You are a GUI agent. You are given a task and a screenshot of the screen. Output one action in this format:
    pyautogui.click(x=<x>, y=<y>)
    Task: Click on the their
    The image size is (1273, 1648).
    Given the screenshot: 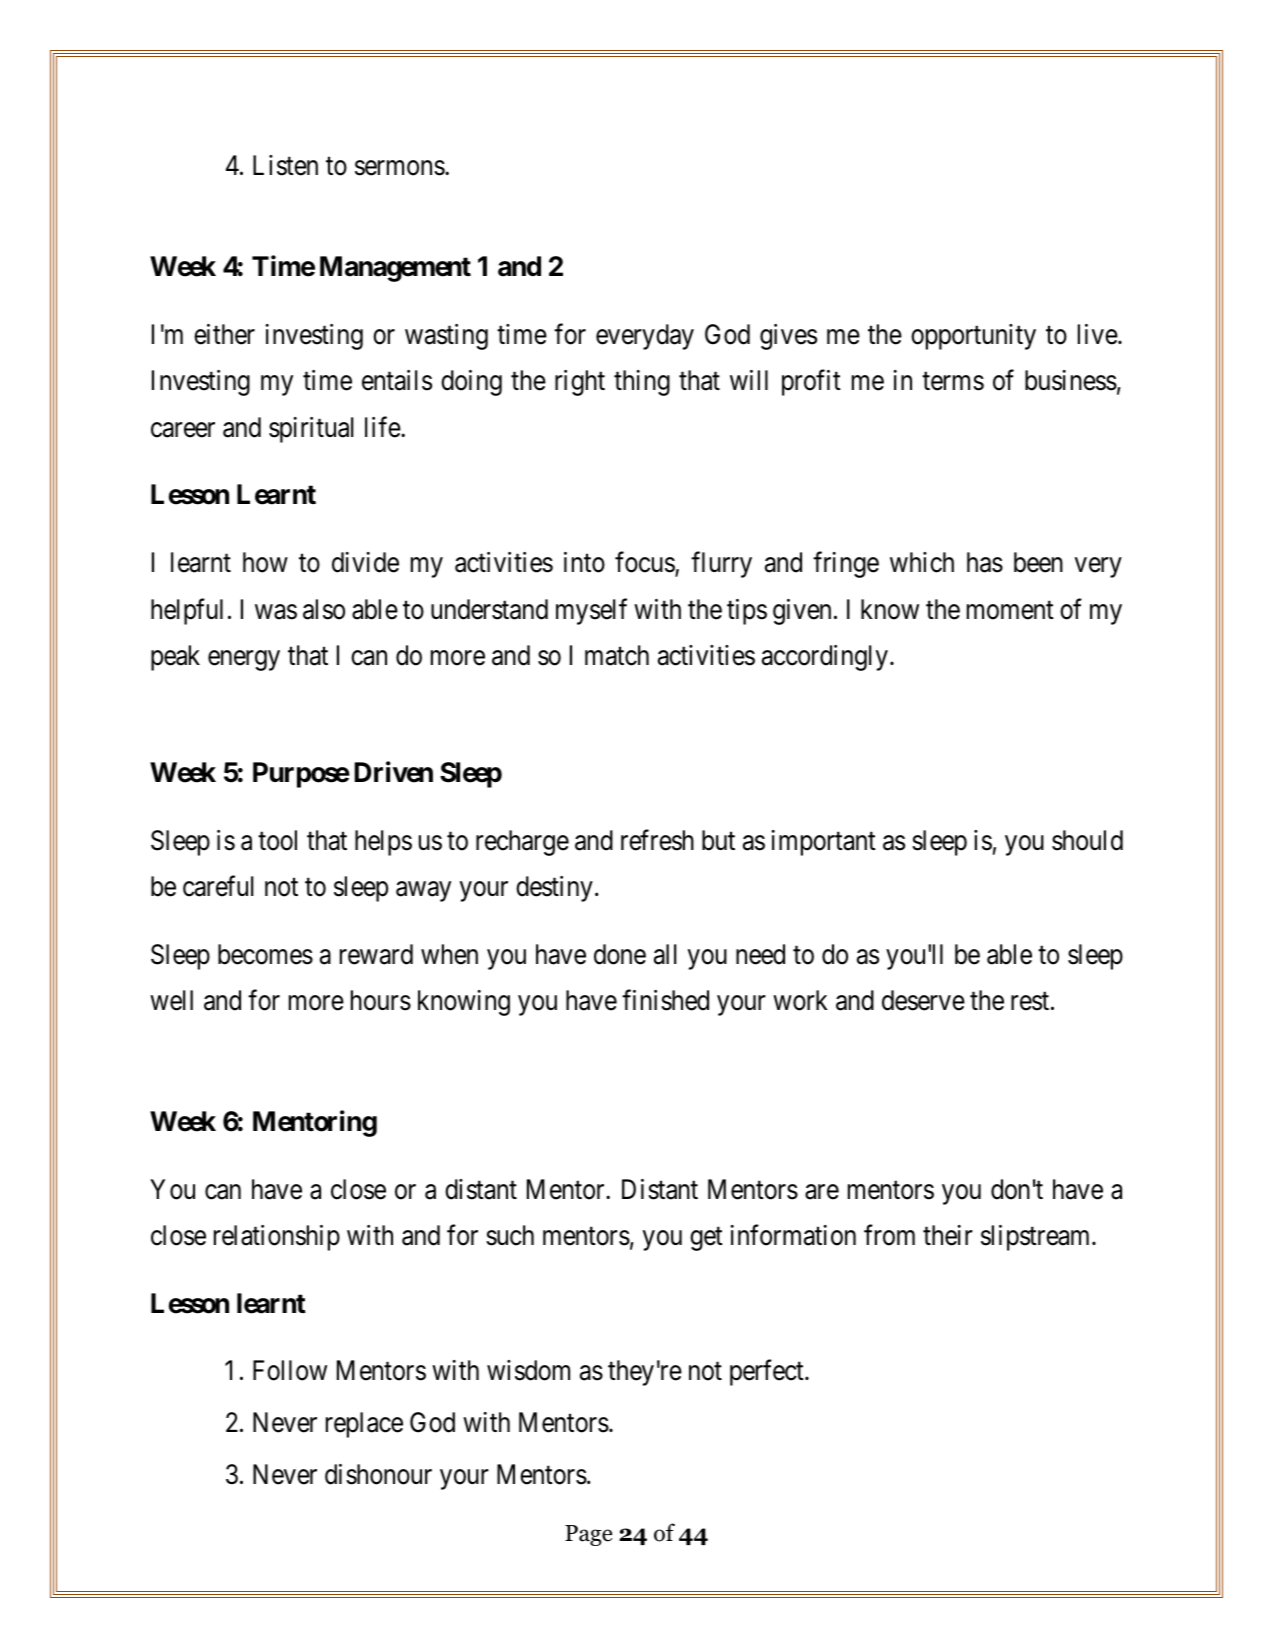 What is the action you would take?
    pyautogui.click(x=948, y=1235)
